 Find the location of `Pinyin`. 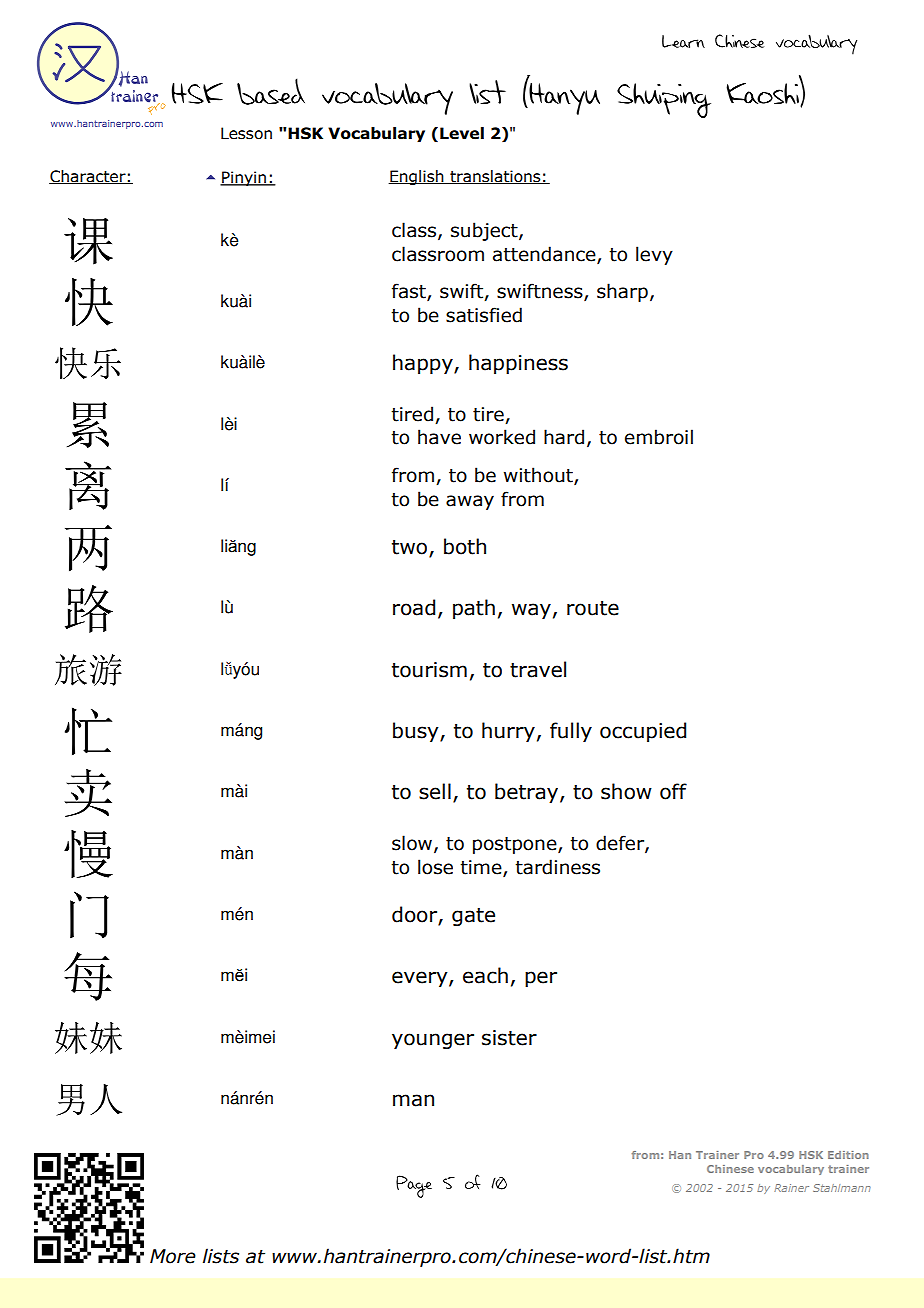

Pinyin is located at coordinates (244, 178).
